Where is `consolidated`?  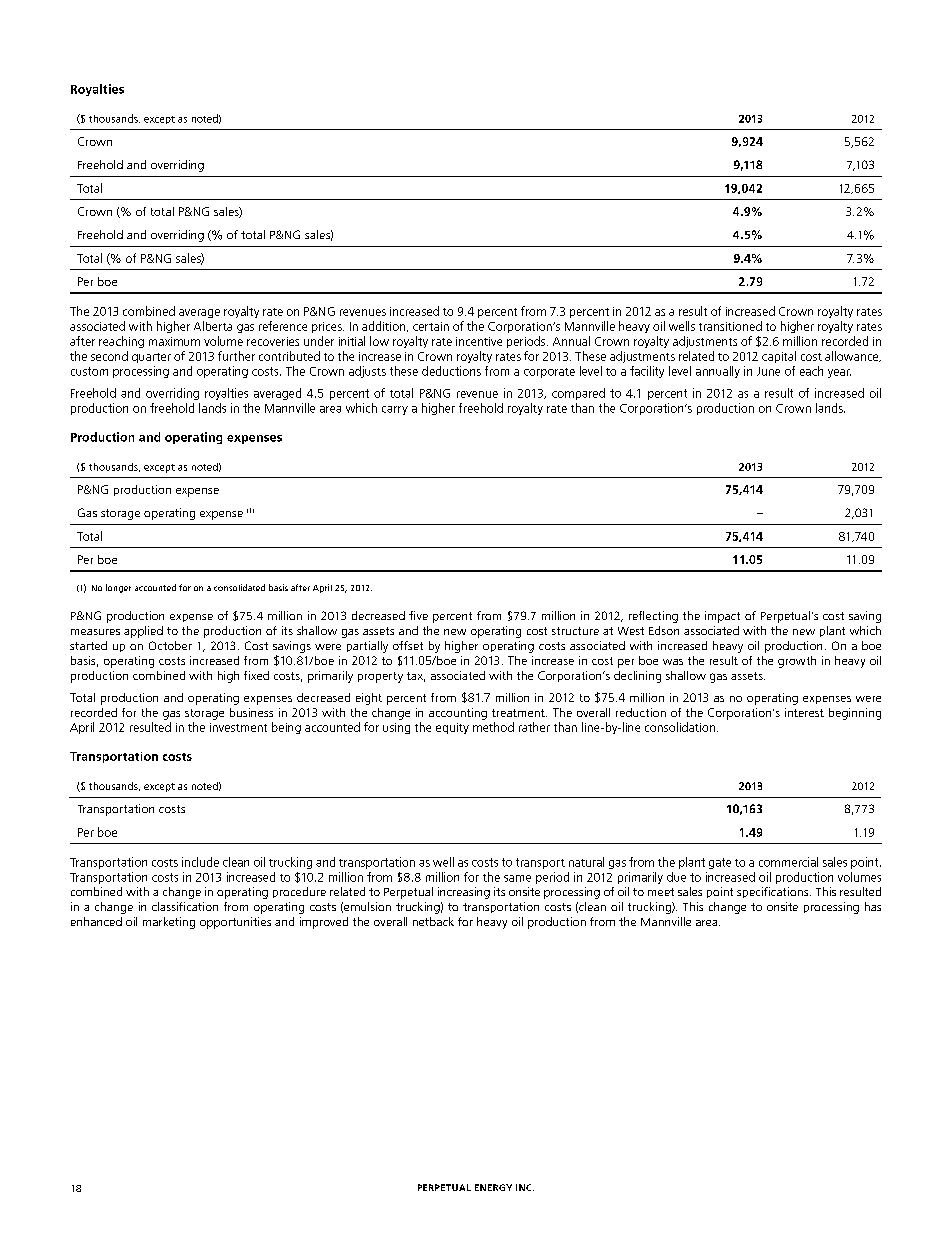
consolidated is located at coordinates (239, 587).
